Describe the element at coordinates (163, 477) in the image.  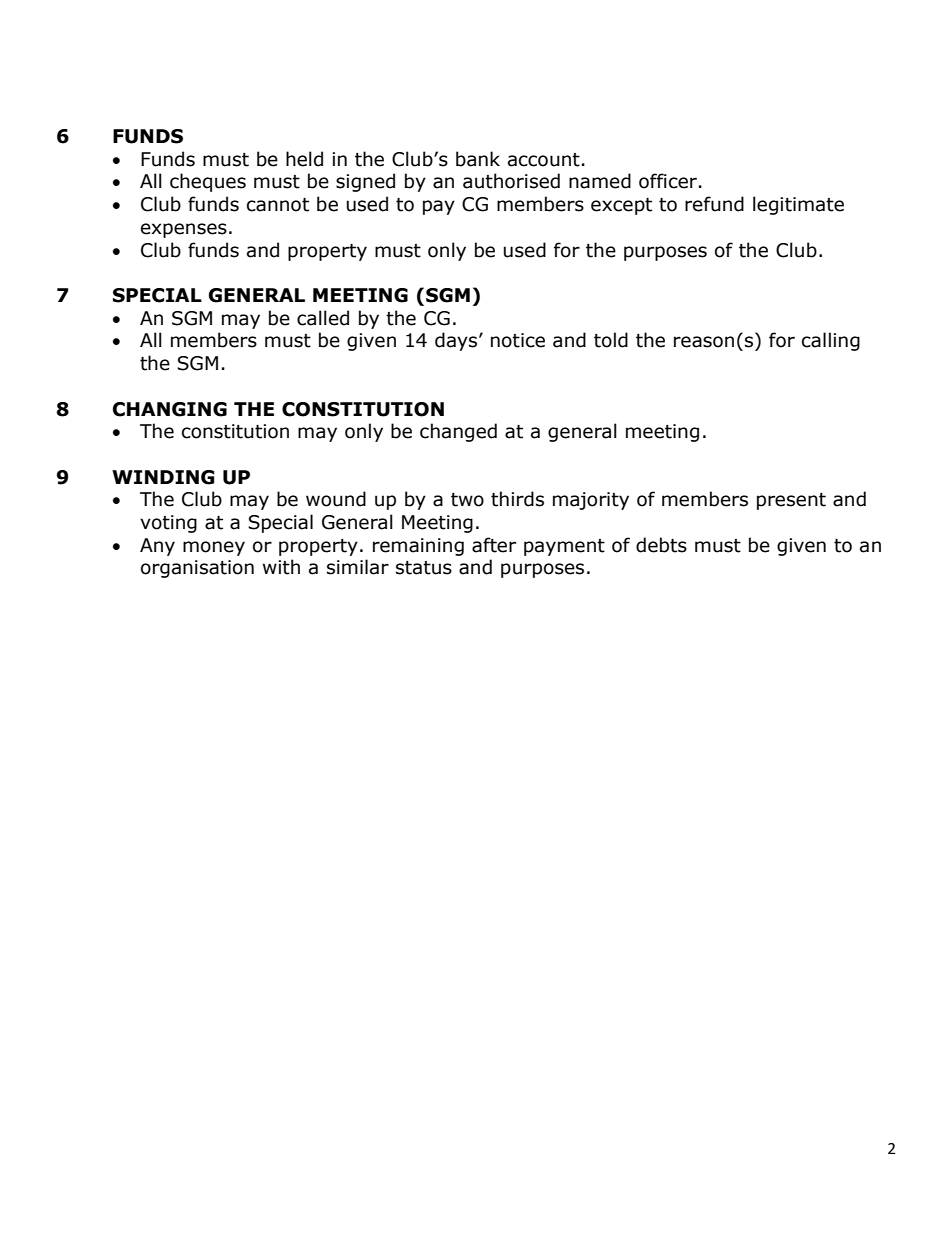
I see `WINDING` at that location.
